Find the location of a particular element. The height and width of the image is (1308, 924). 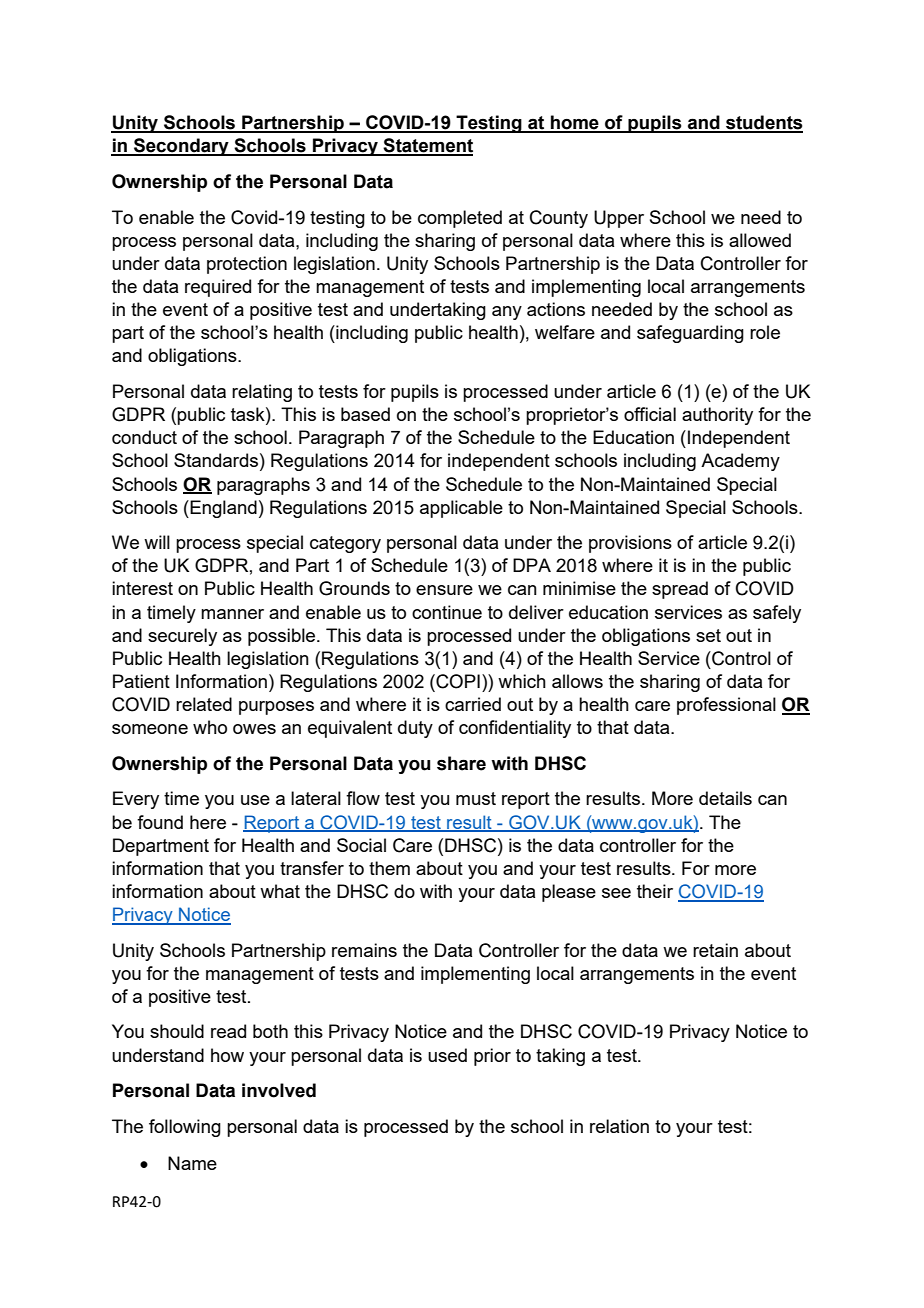

what is located at coordinates (280, 891).
